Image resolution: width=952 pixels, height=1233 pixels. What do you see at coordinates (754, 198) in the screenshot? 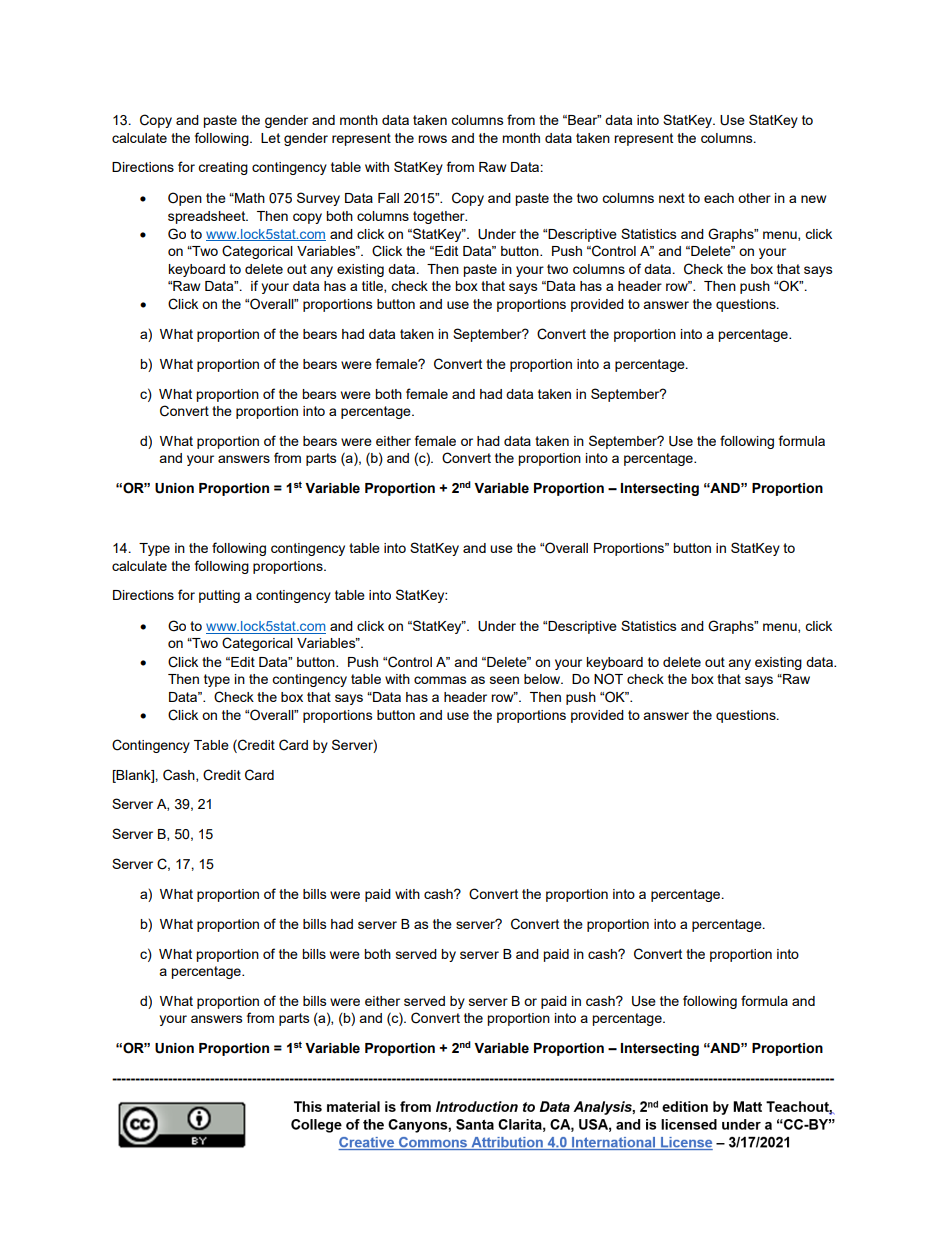
I see `other` at bounding box center [754, 198].
